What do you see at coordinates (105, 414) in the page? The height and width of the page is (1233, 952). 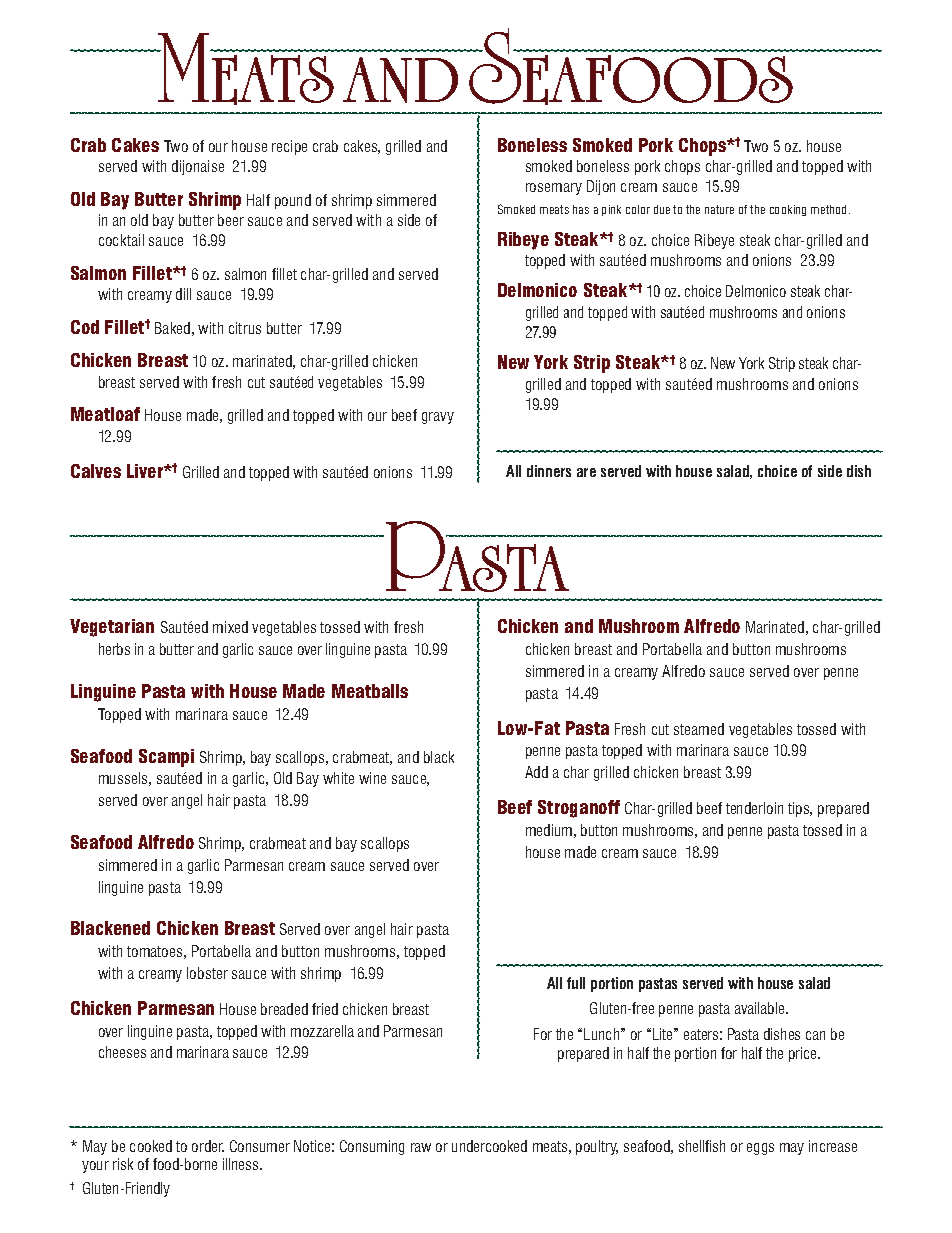 I see `Meatloaf` at bounding box center [105, 414].
